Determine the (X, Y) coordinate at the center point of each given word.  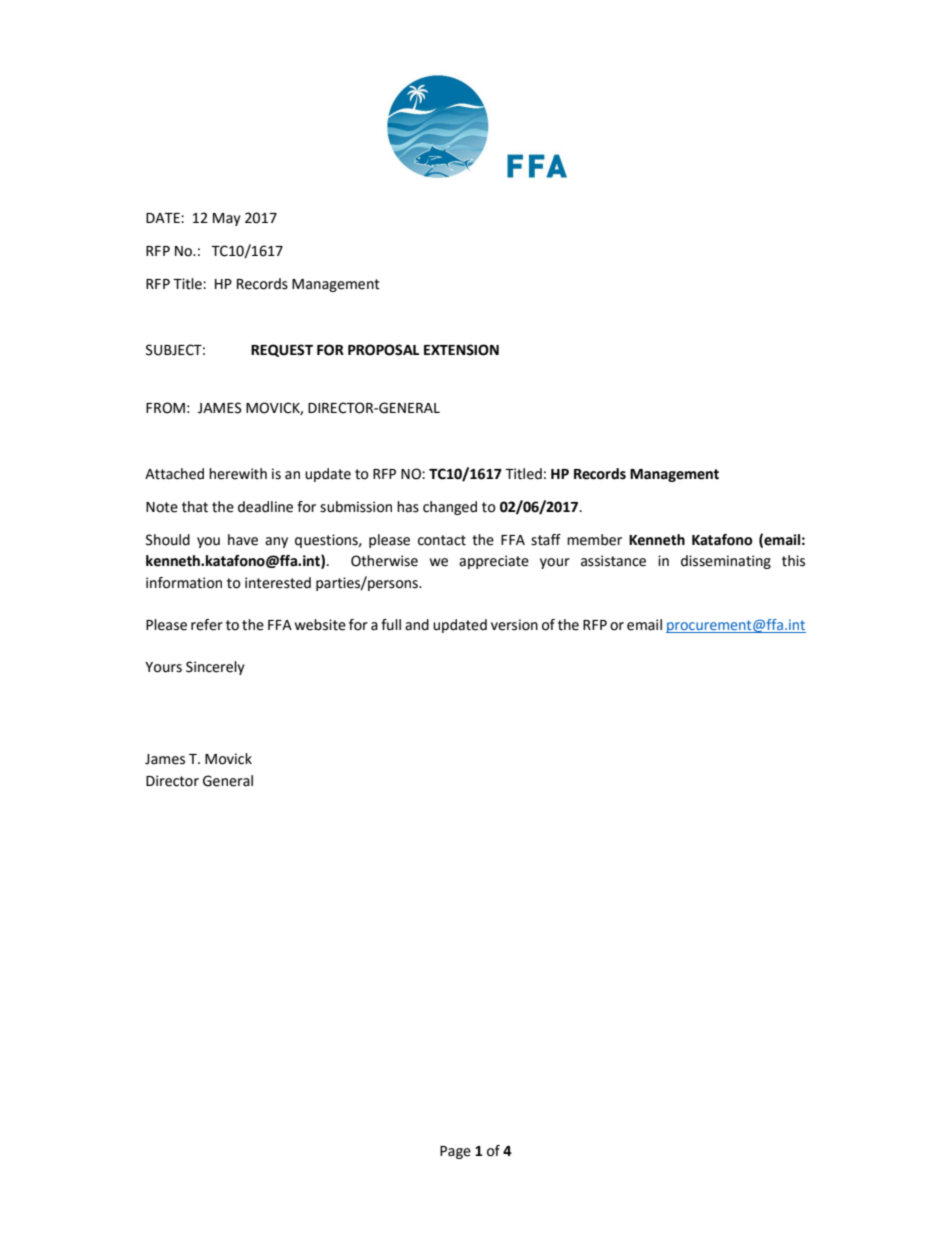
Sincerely (215, 668)
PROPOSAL (383, 350)
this (793, 561)
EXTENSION (461, 350)
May (227, 219)
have (243, 540)
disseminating (726, 562)
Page (455, 1152)
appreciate (494, 562)
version (514, 625)
